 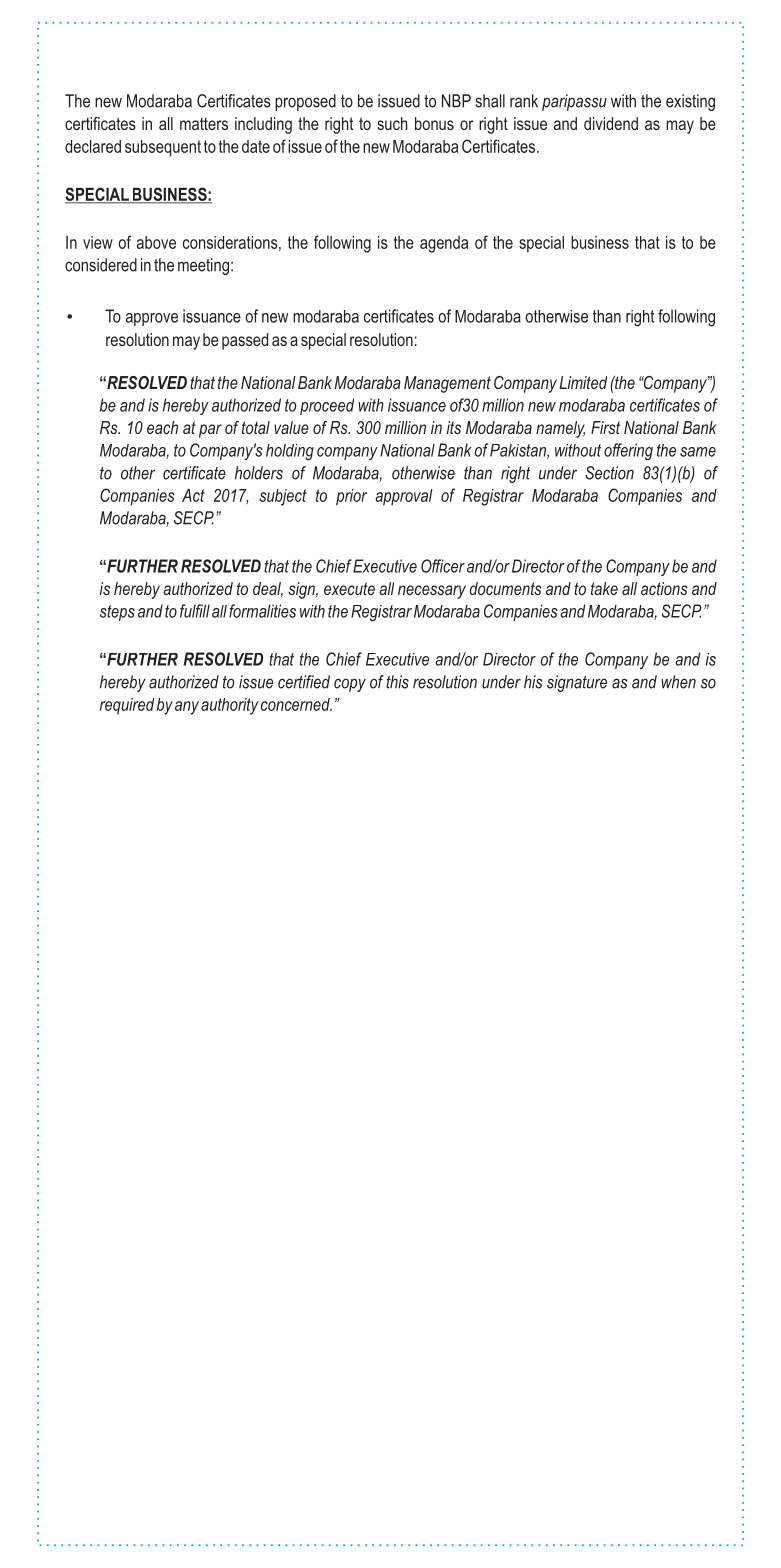 I want to click on required, so click(x=127, y=706).
